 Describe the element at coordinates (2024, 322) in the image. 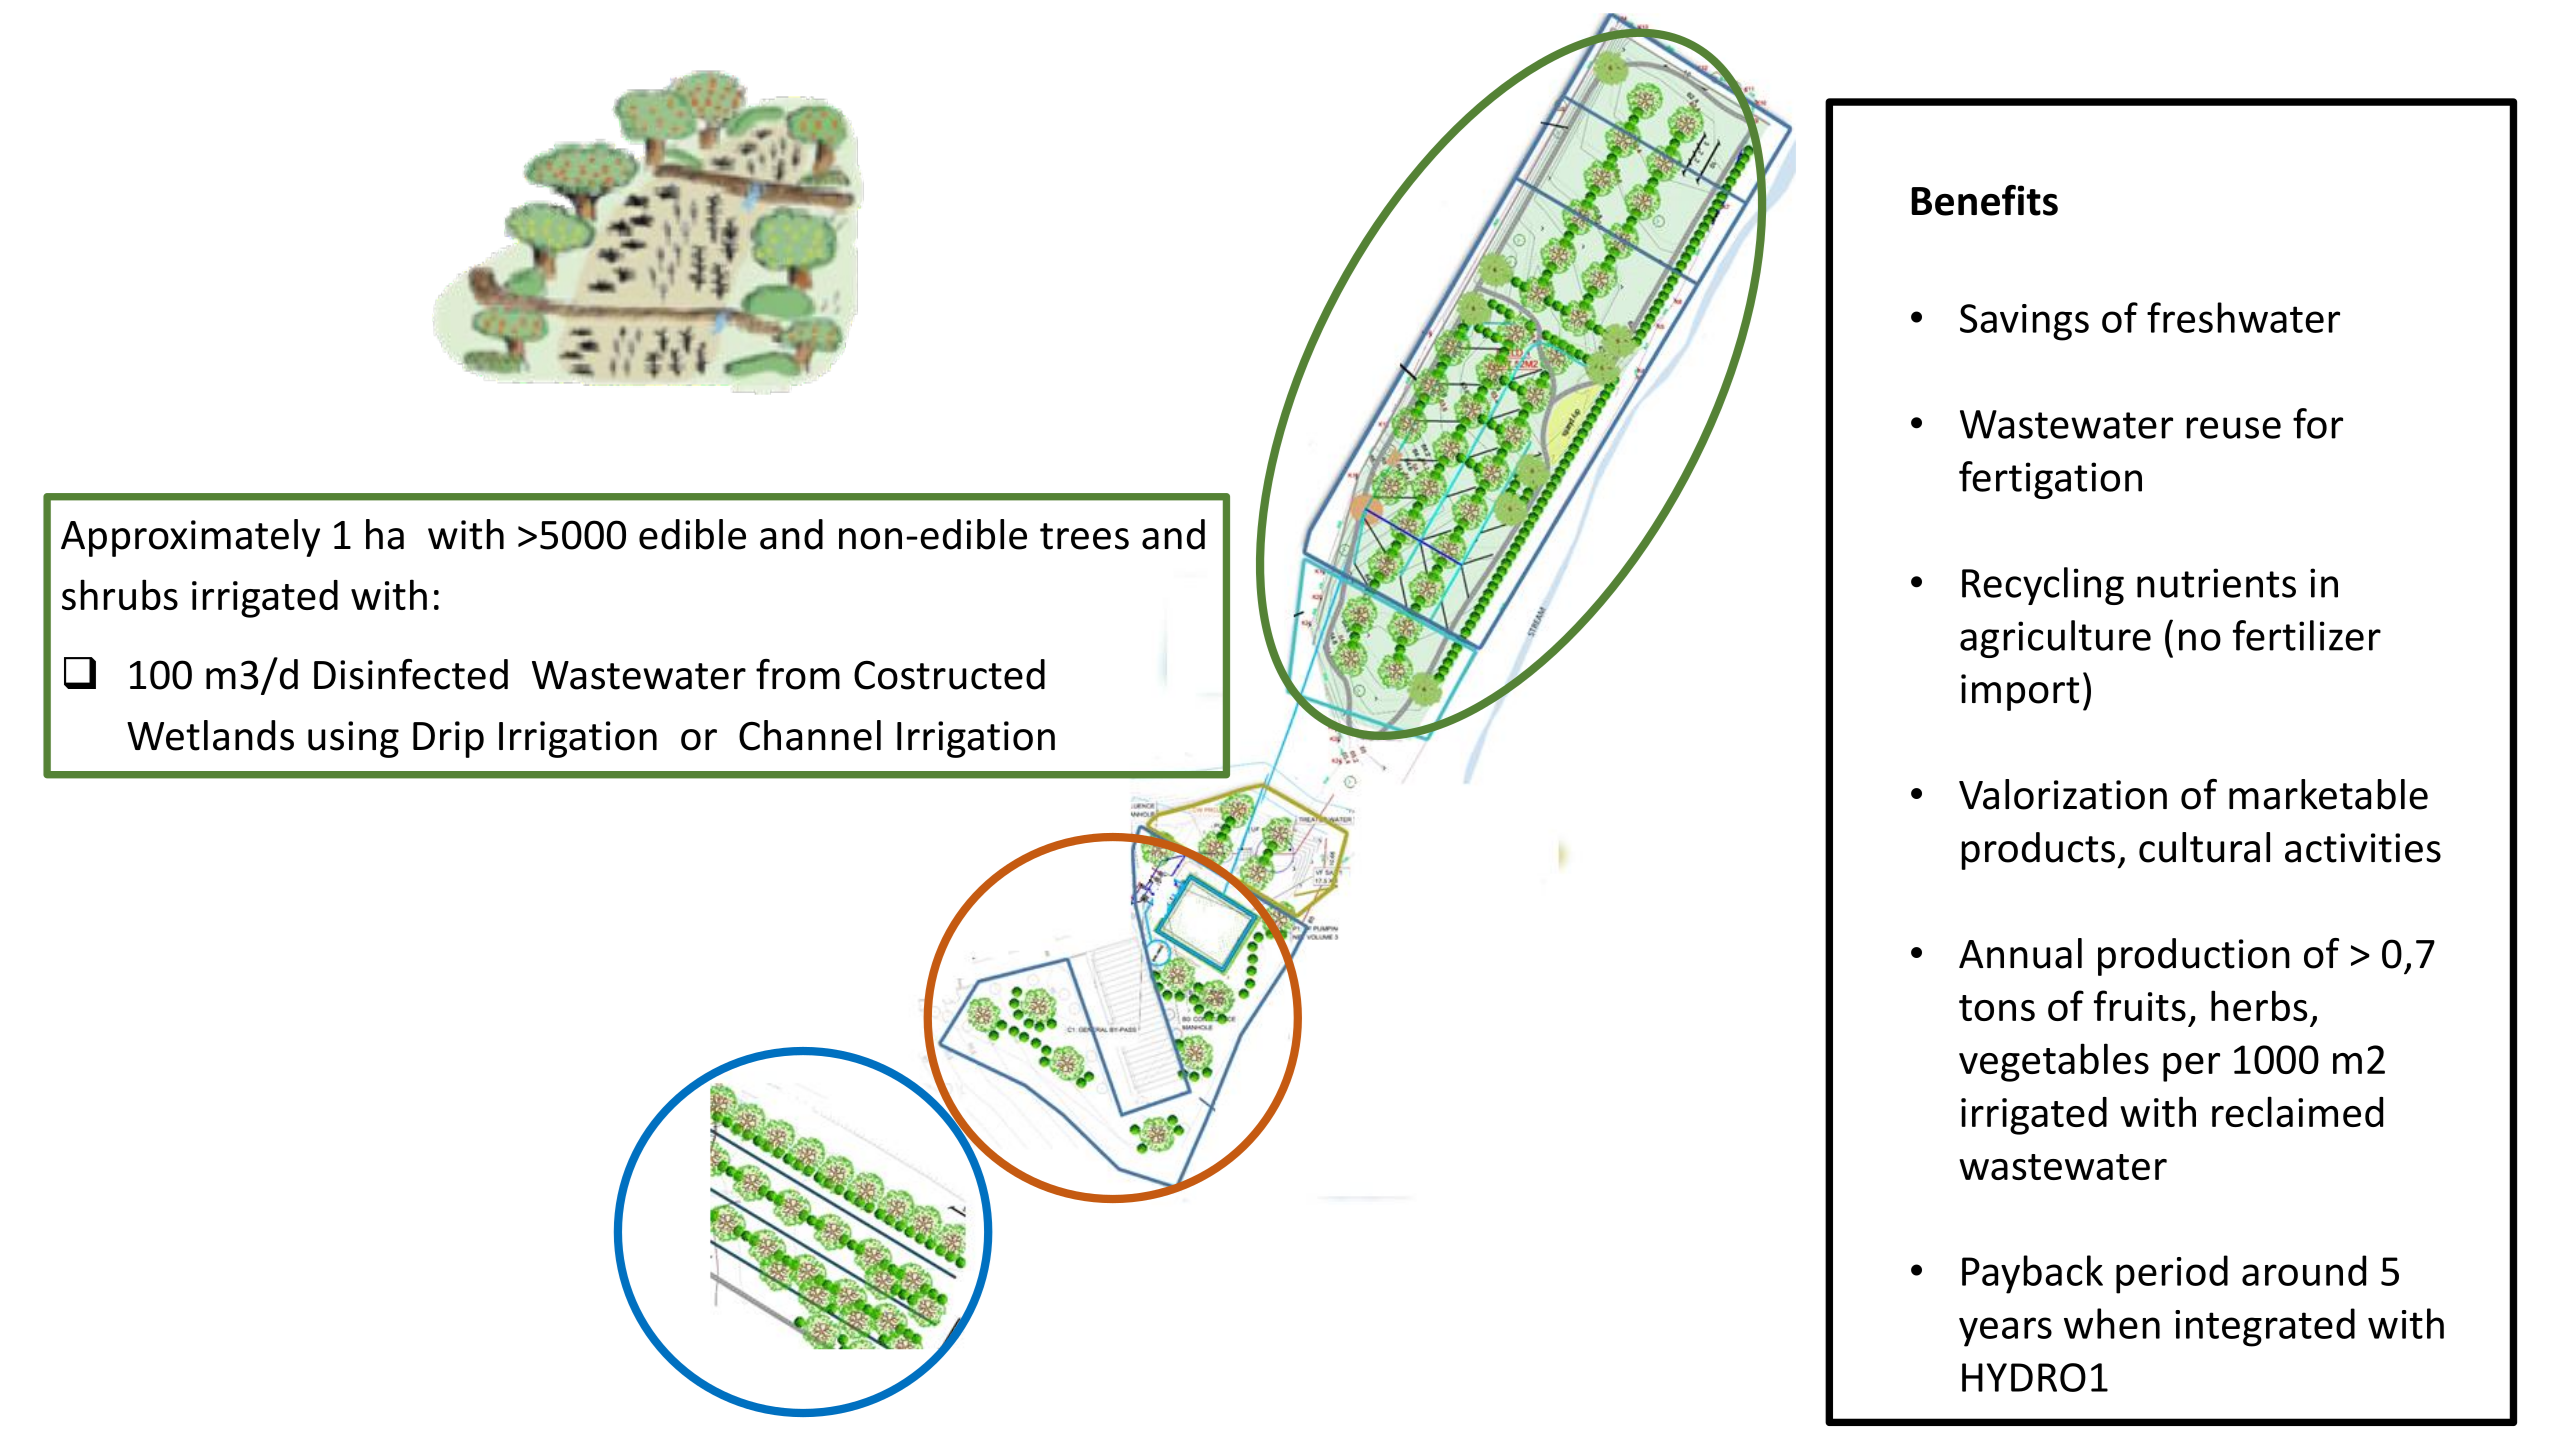

I see `Savings` at that location.
